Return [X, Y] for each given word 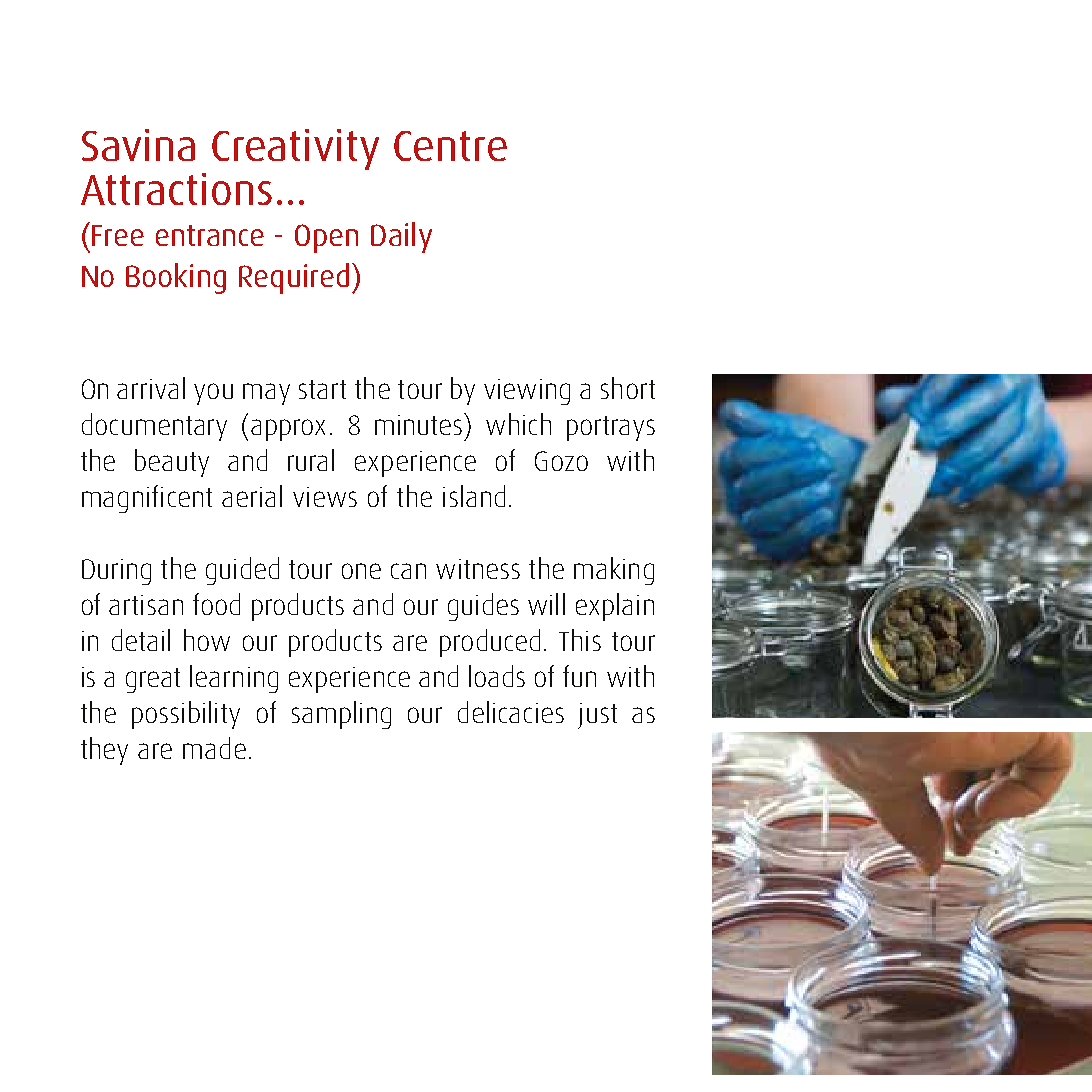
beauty [172, 463]
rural [311, 460]
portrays [611, 428]
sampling [341, 715]
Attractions [176, 189]
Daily [401, 237]
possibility [186, 715]
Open [326, 238]
